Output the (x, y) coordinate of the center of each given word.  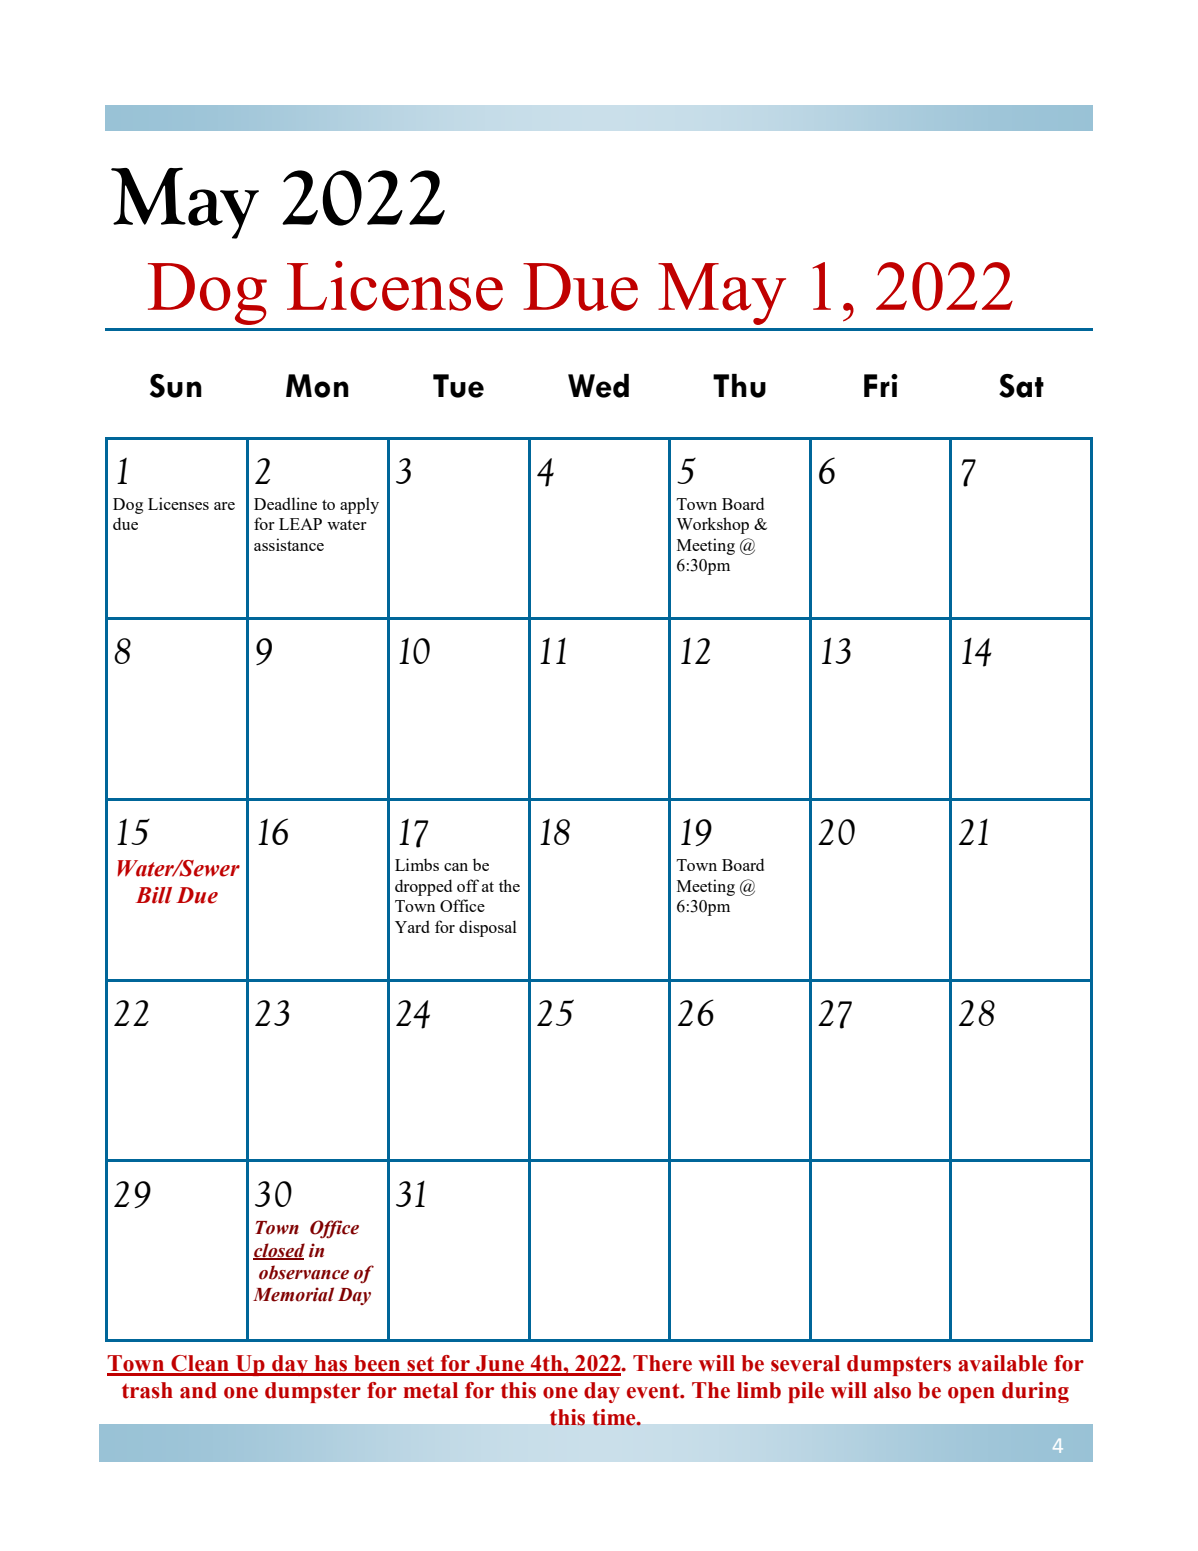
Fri (881, 385)
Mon (317, 386)
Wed (598, 386)
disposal (488, 928)
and (198, 1390)
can (456, 867)
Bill (154, 895)
